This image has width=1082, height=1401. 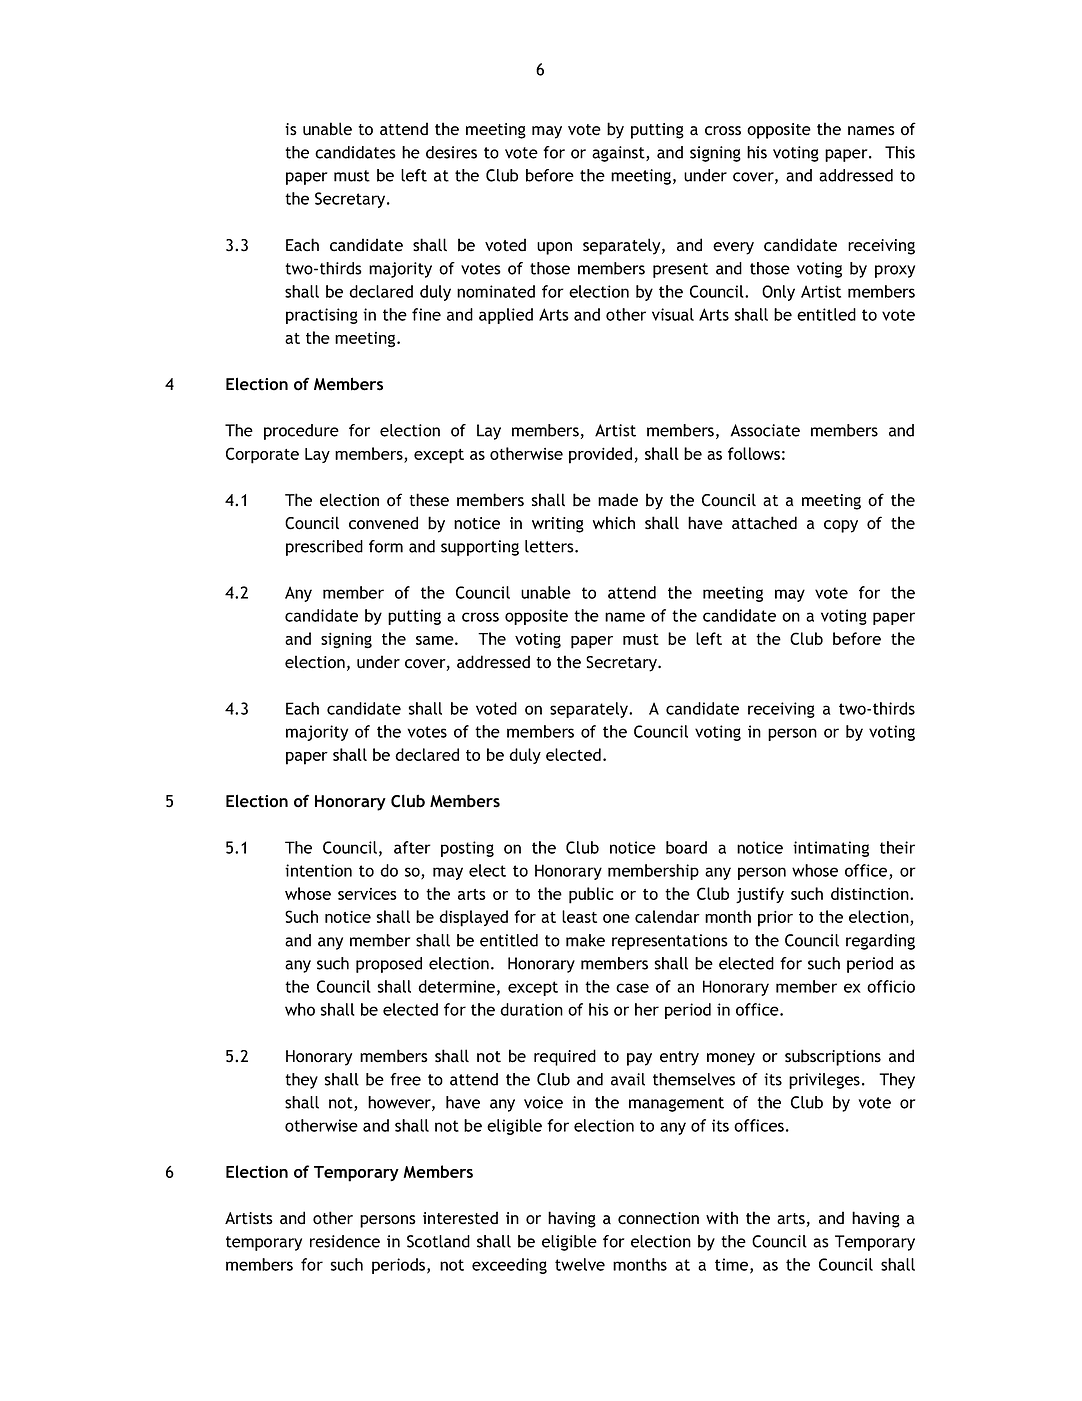 What do you see at coordinates (345, 1241) in the image?
I see `residence` at bounding box center [345, 1241].
